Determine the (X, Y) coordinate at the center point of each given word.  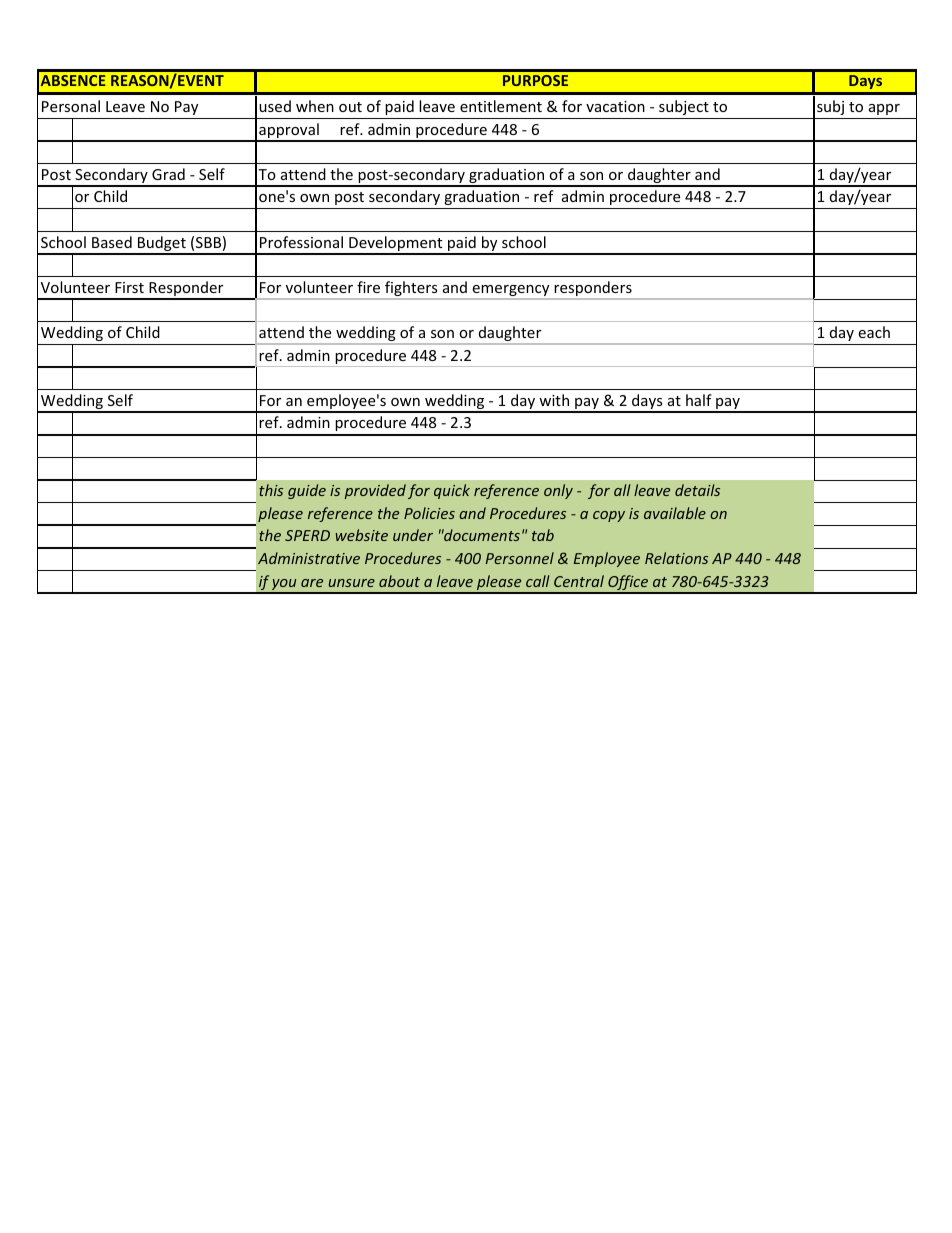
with (554, 400)
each (874, 332)
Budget (162, 245)
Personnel (520, 558)
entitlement (501, 106)
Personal (71, 106)
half (699, 400)
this (271, 490)
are (312, 583)
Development (396, 245)
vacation (615, 106)
